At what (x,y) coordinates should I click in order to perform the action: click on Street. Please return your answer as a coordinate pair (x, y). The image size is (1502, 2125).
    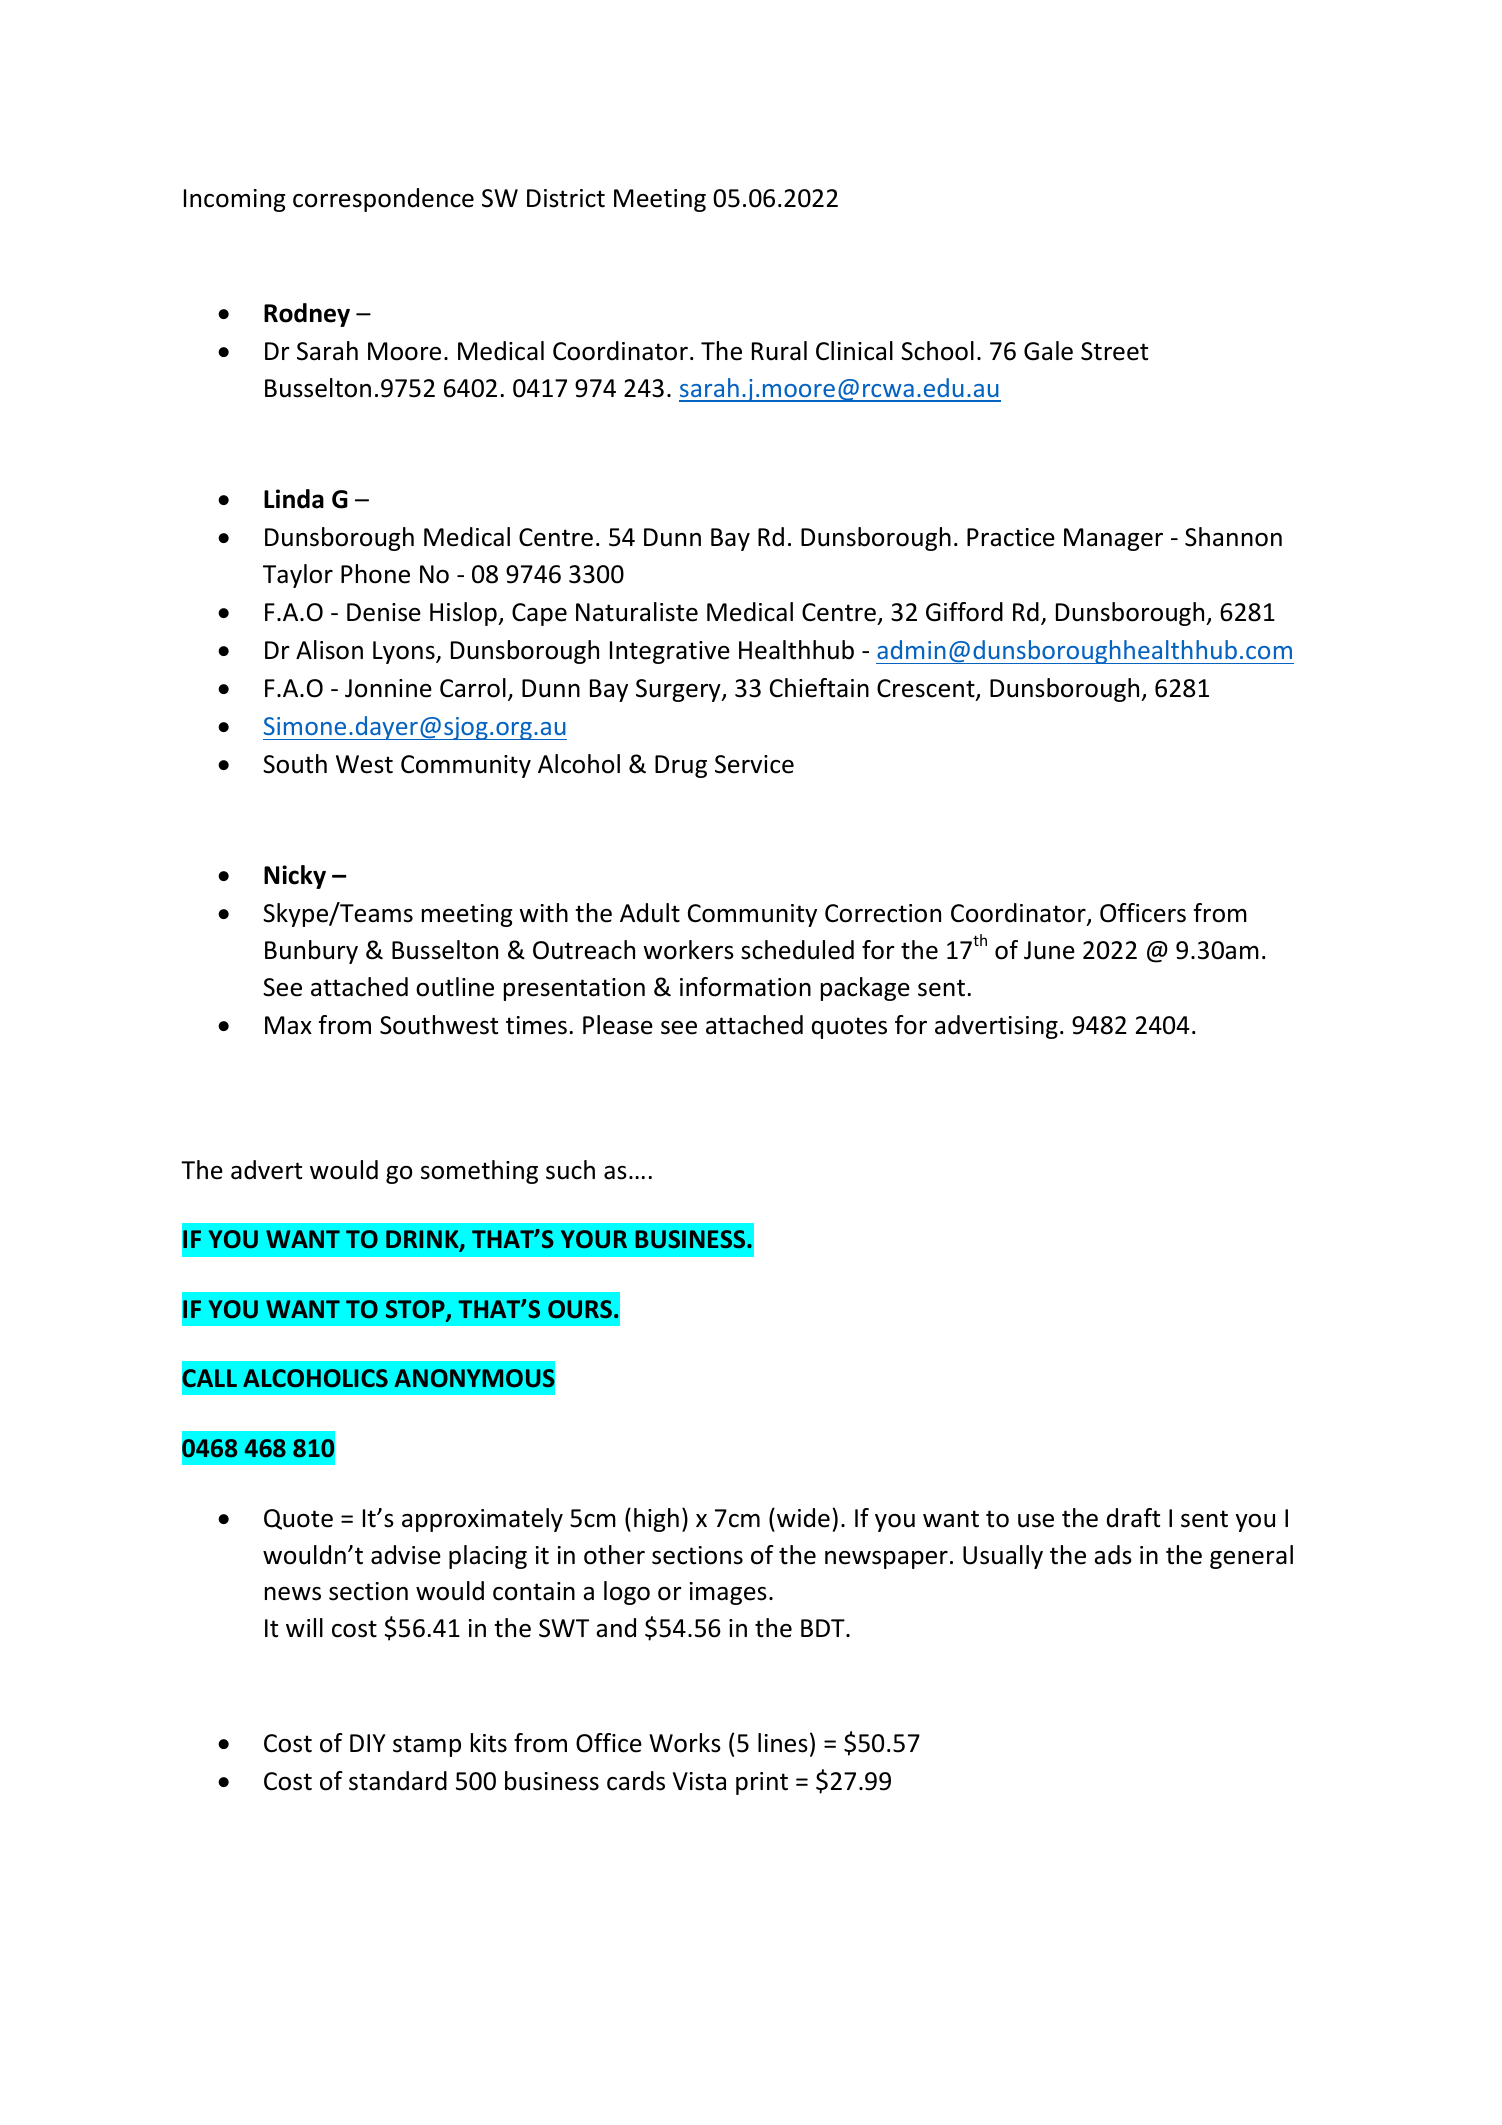
    Looking at the image, I should click on (1114, 351).
